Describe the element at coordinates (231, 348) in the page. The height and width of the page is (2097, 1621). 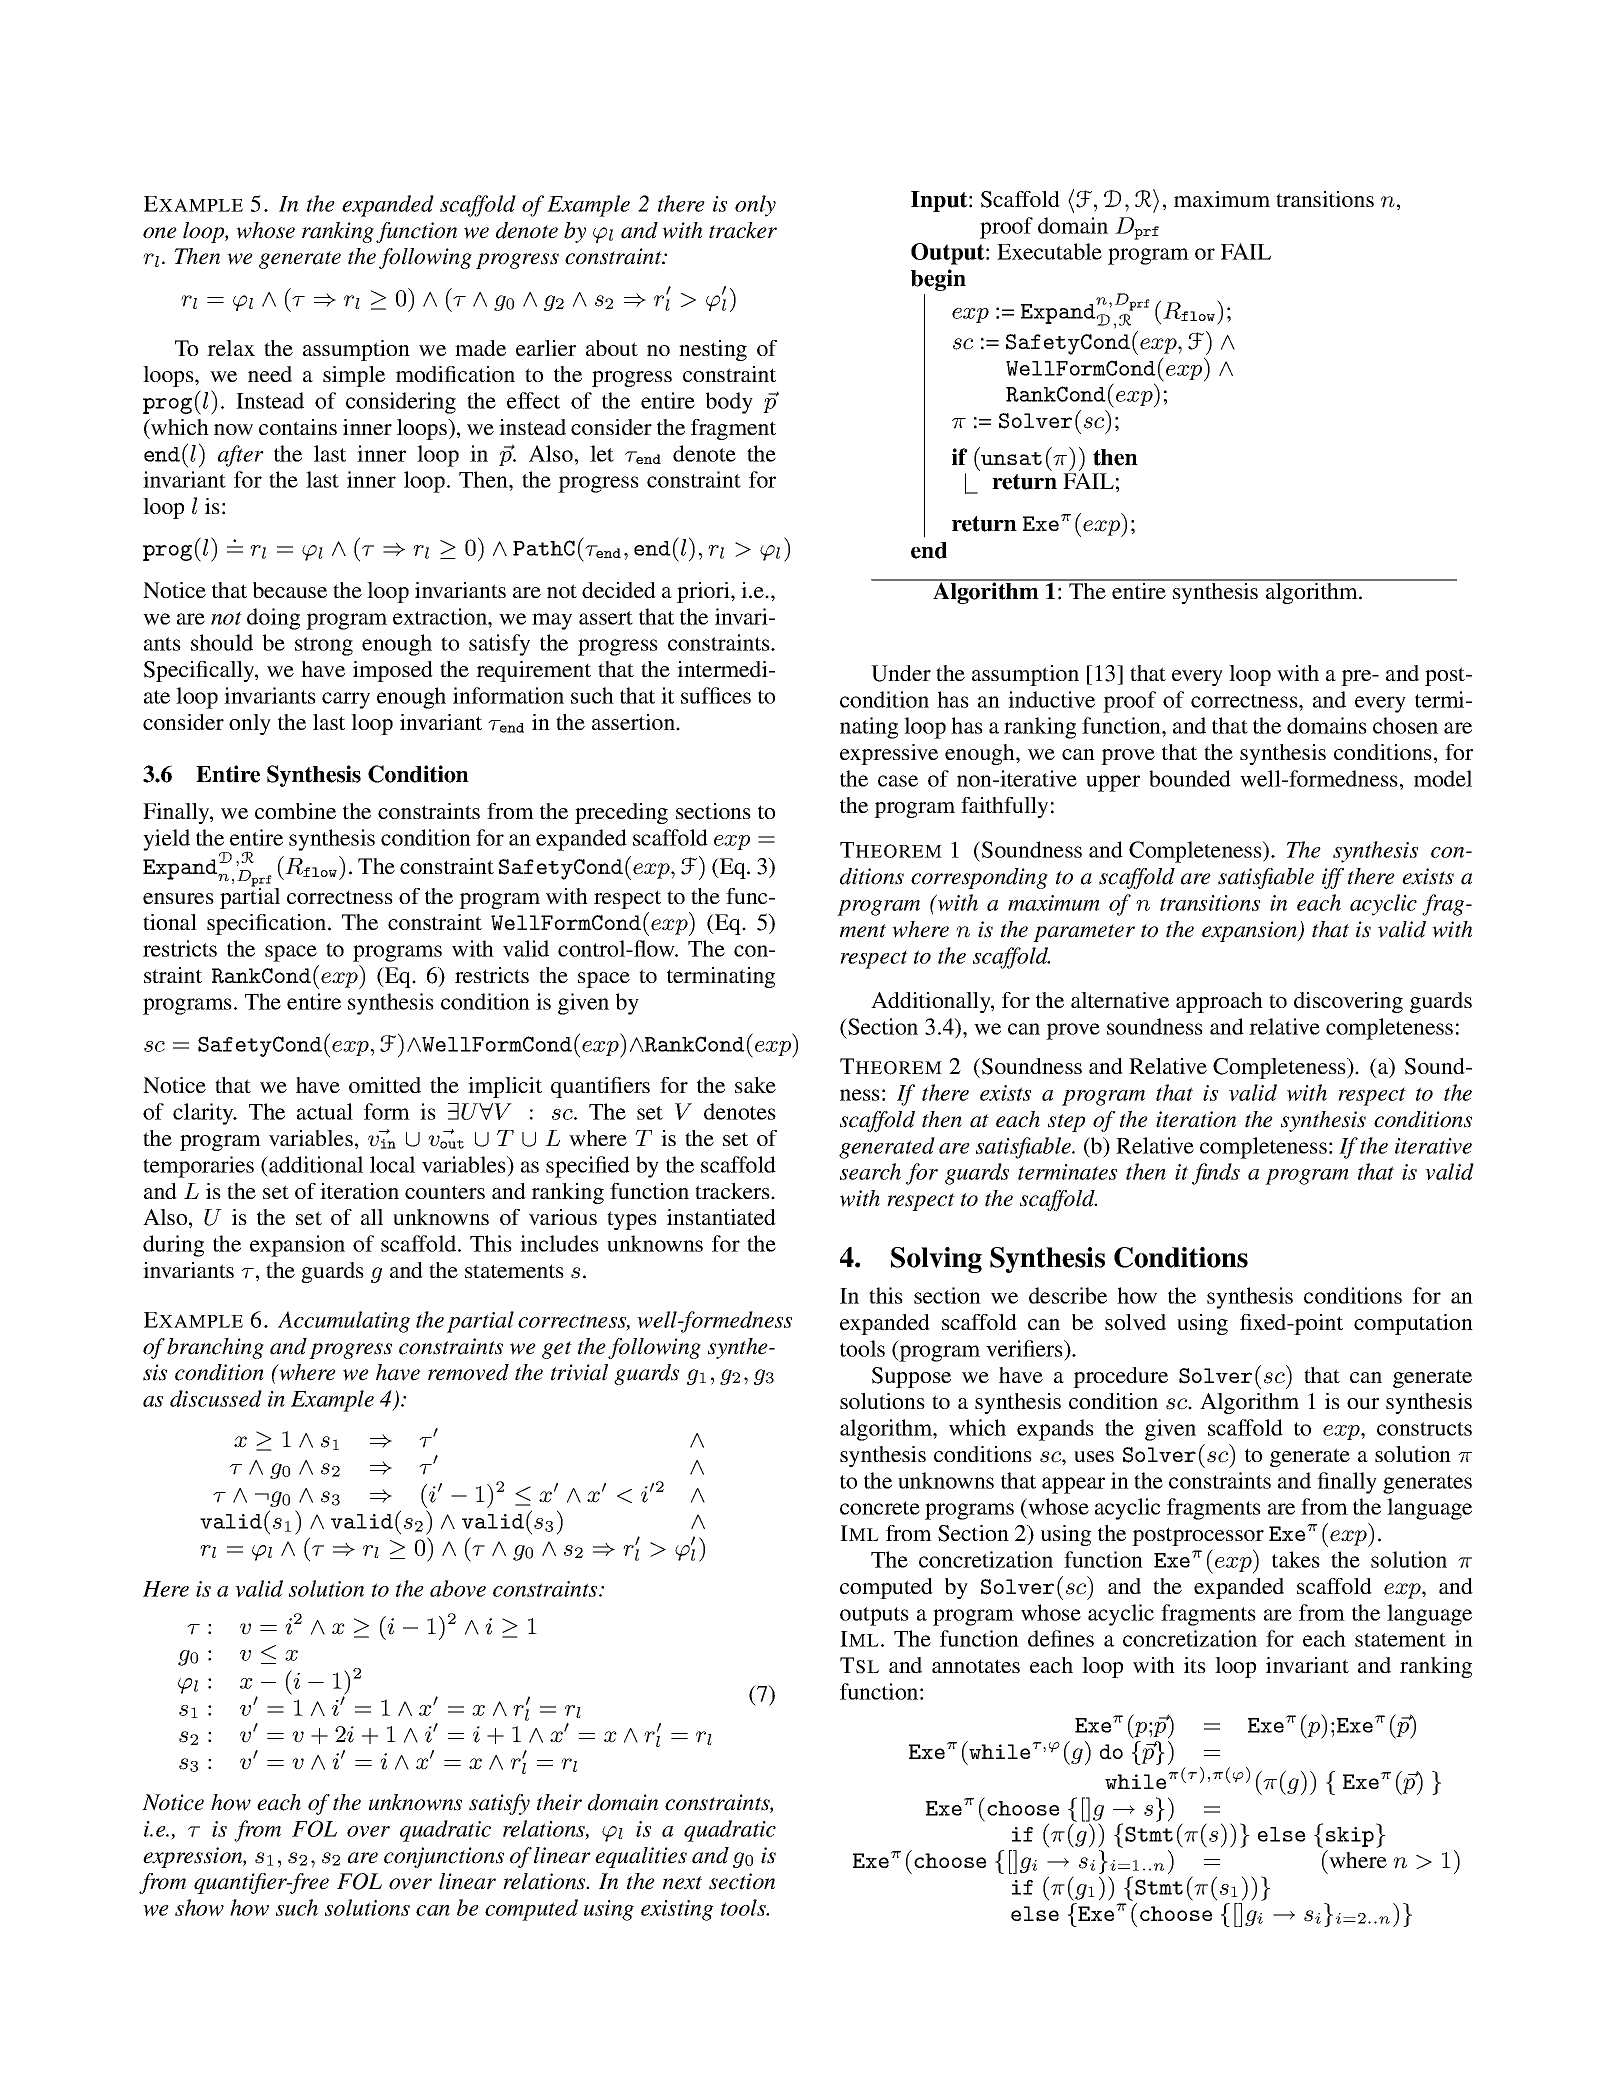
I see `relax` at that location.
